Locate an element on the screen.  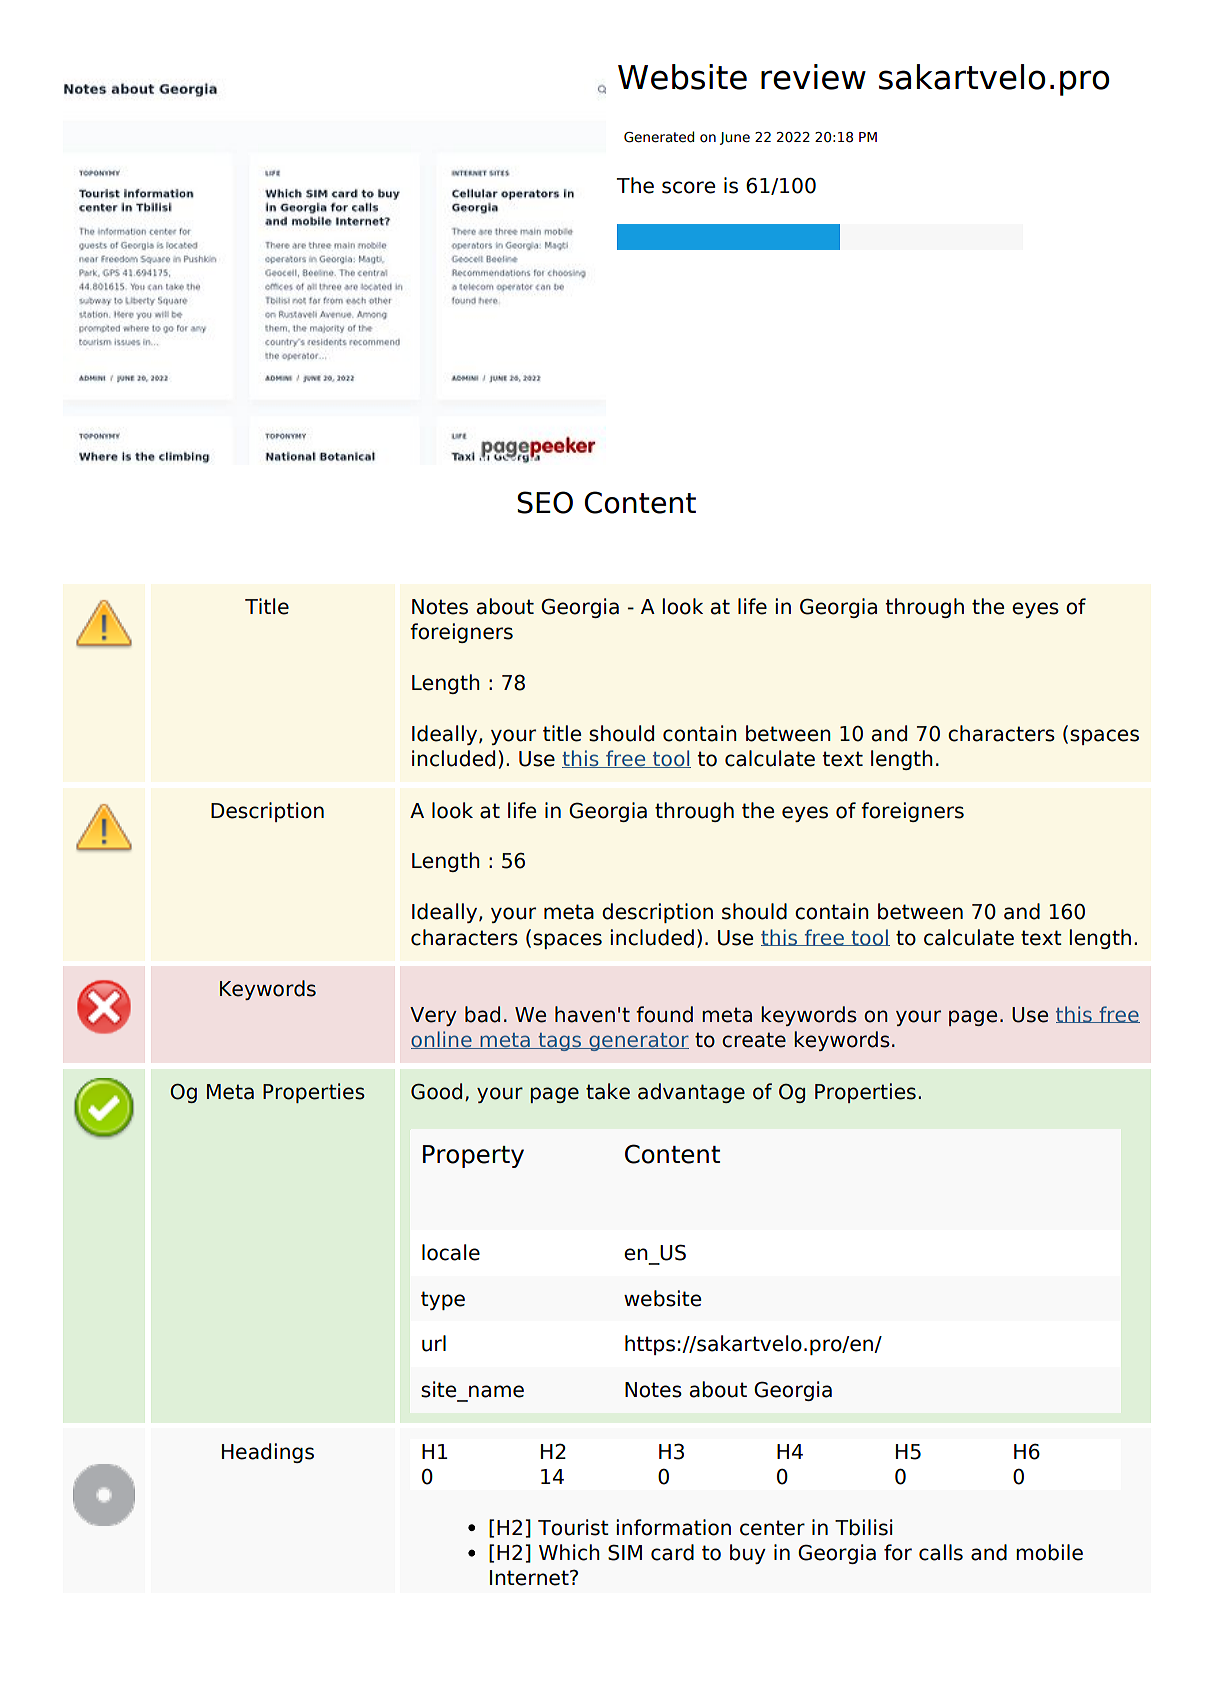
score is located at coordinates (688, 187).
